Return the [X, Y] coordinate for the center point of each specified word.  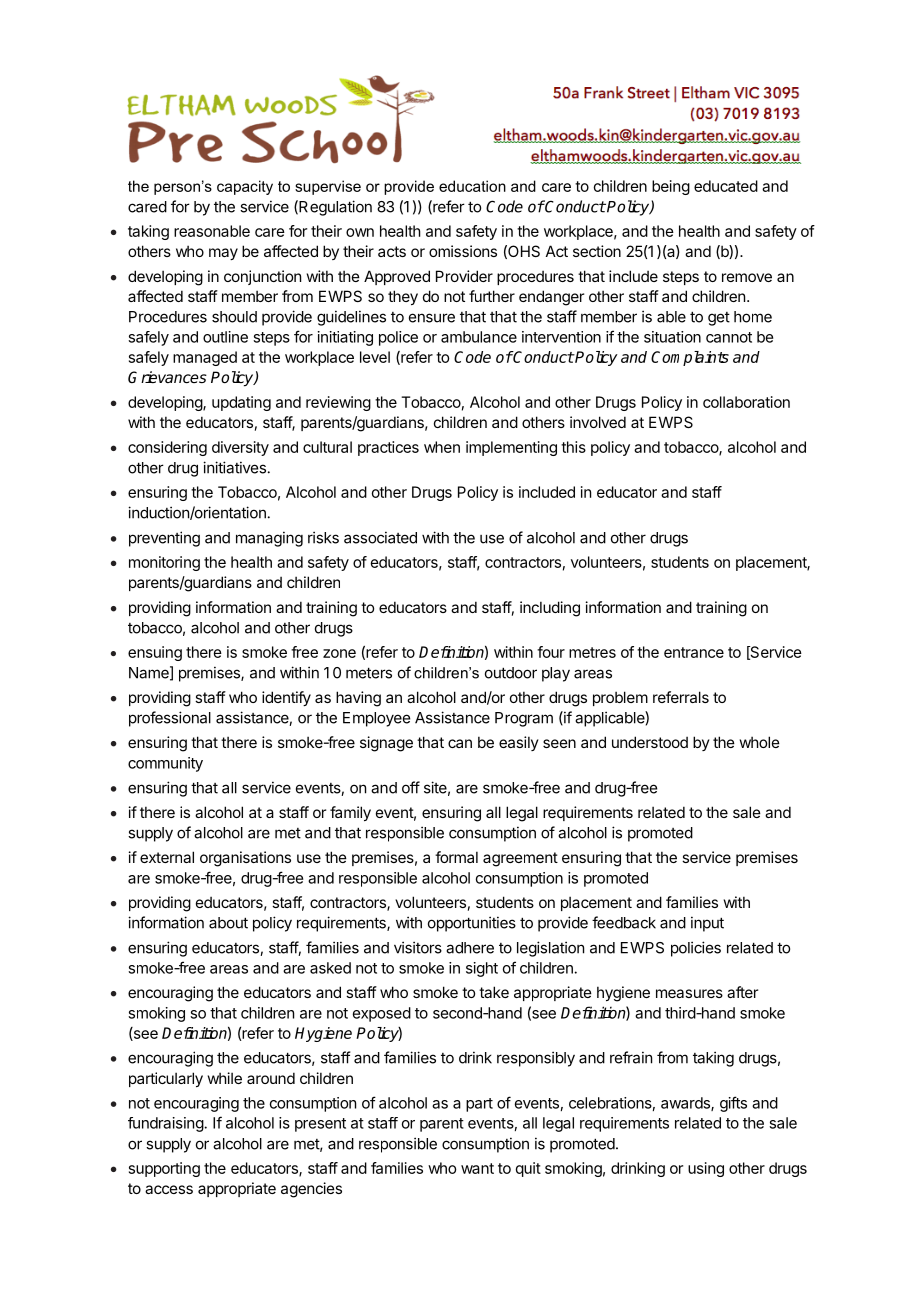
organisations [245, 859]
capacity [245, 187]
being [671, 187]
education [472, 186]
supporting [164, 1169]
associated [380, 537]
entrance [694, 652]
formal [456, 857]
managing [269, 539]
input [707, 924]
